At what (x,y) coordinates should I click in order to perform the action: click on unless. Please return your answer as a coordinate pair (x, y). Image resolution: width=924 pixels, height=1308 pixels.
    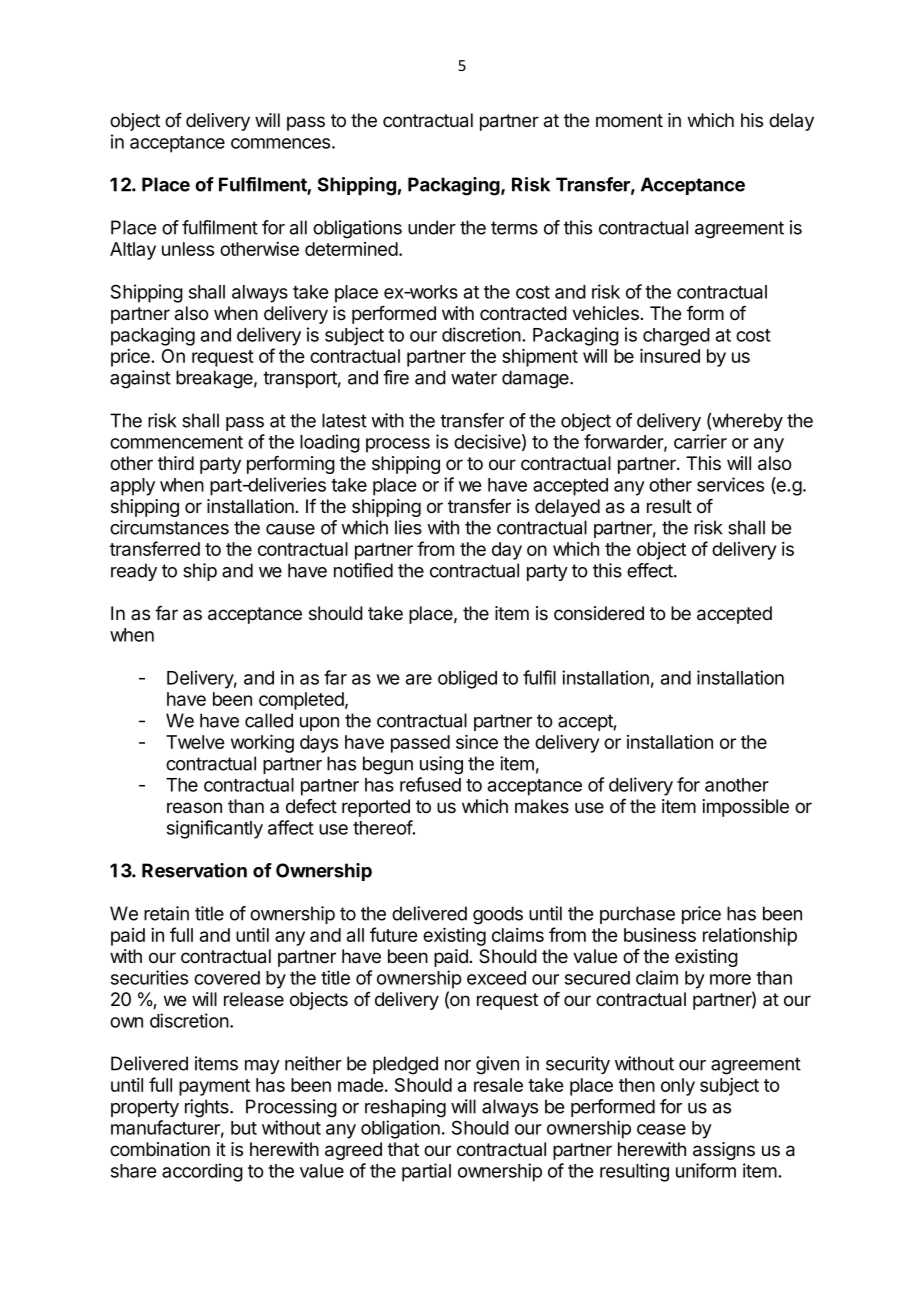
    Looking at the image, I should click on (188, 249).
